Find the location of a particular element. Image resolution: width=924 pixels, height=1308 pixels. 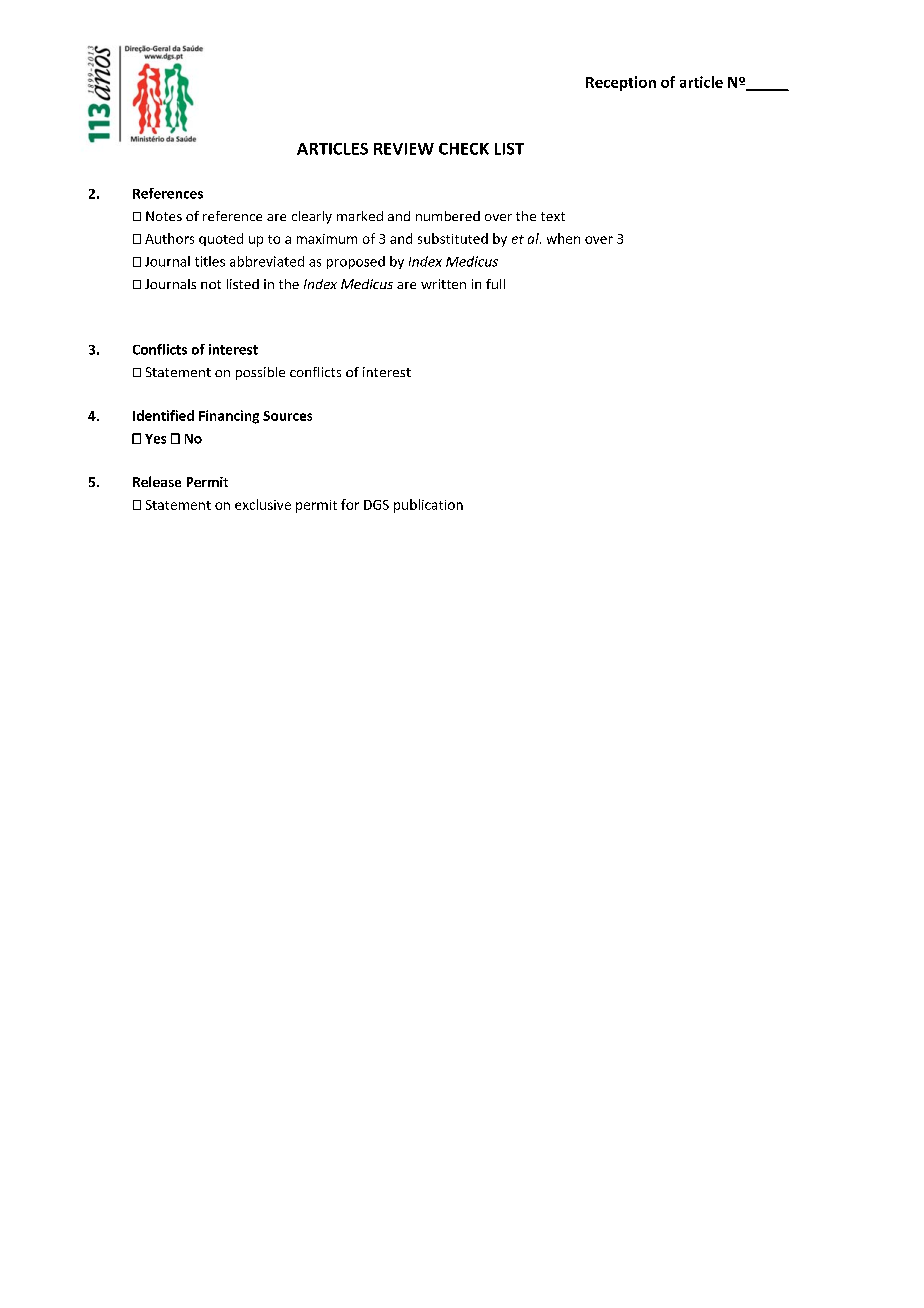

full is located at coordinates (495, 284).
